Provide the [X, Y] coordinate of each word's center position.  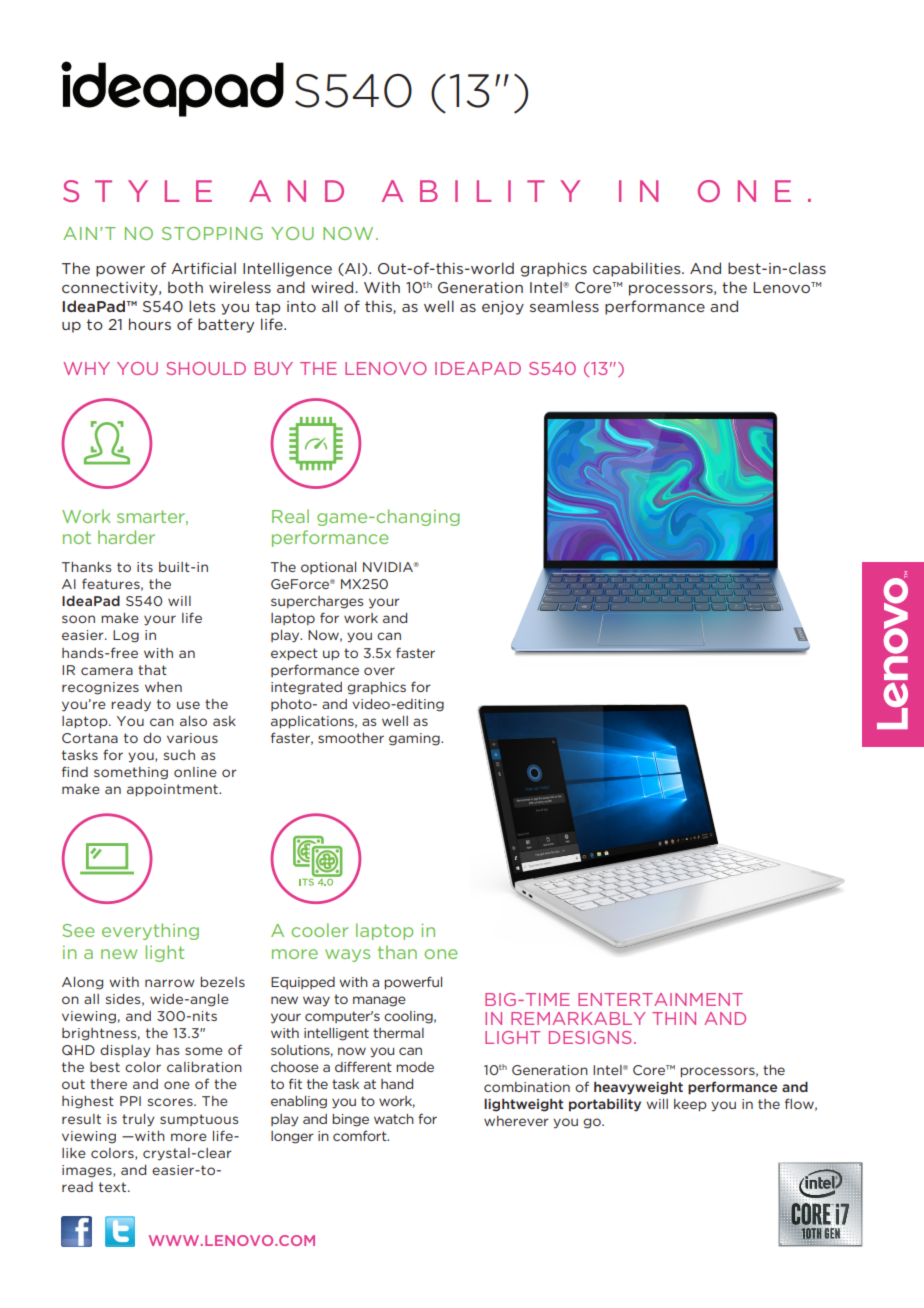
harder [126, 537]
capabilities [638, 269]
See [79, 930]
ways [347, 955]
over [379, 671]
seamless [564, 306]
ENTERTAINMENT [660, 999]
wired [333, 287]
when [163, 687]
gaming [415, 739]
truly [138, 1120]
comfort [361, 1135]
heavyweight [638, 1088]
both [185, 287]
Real [290, 516]
